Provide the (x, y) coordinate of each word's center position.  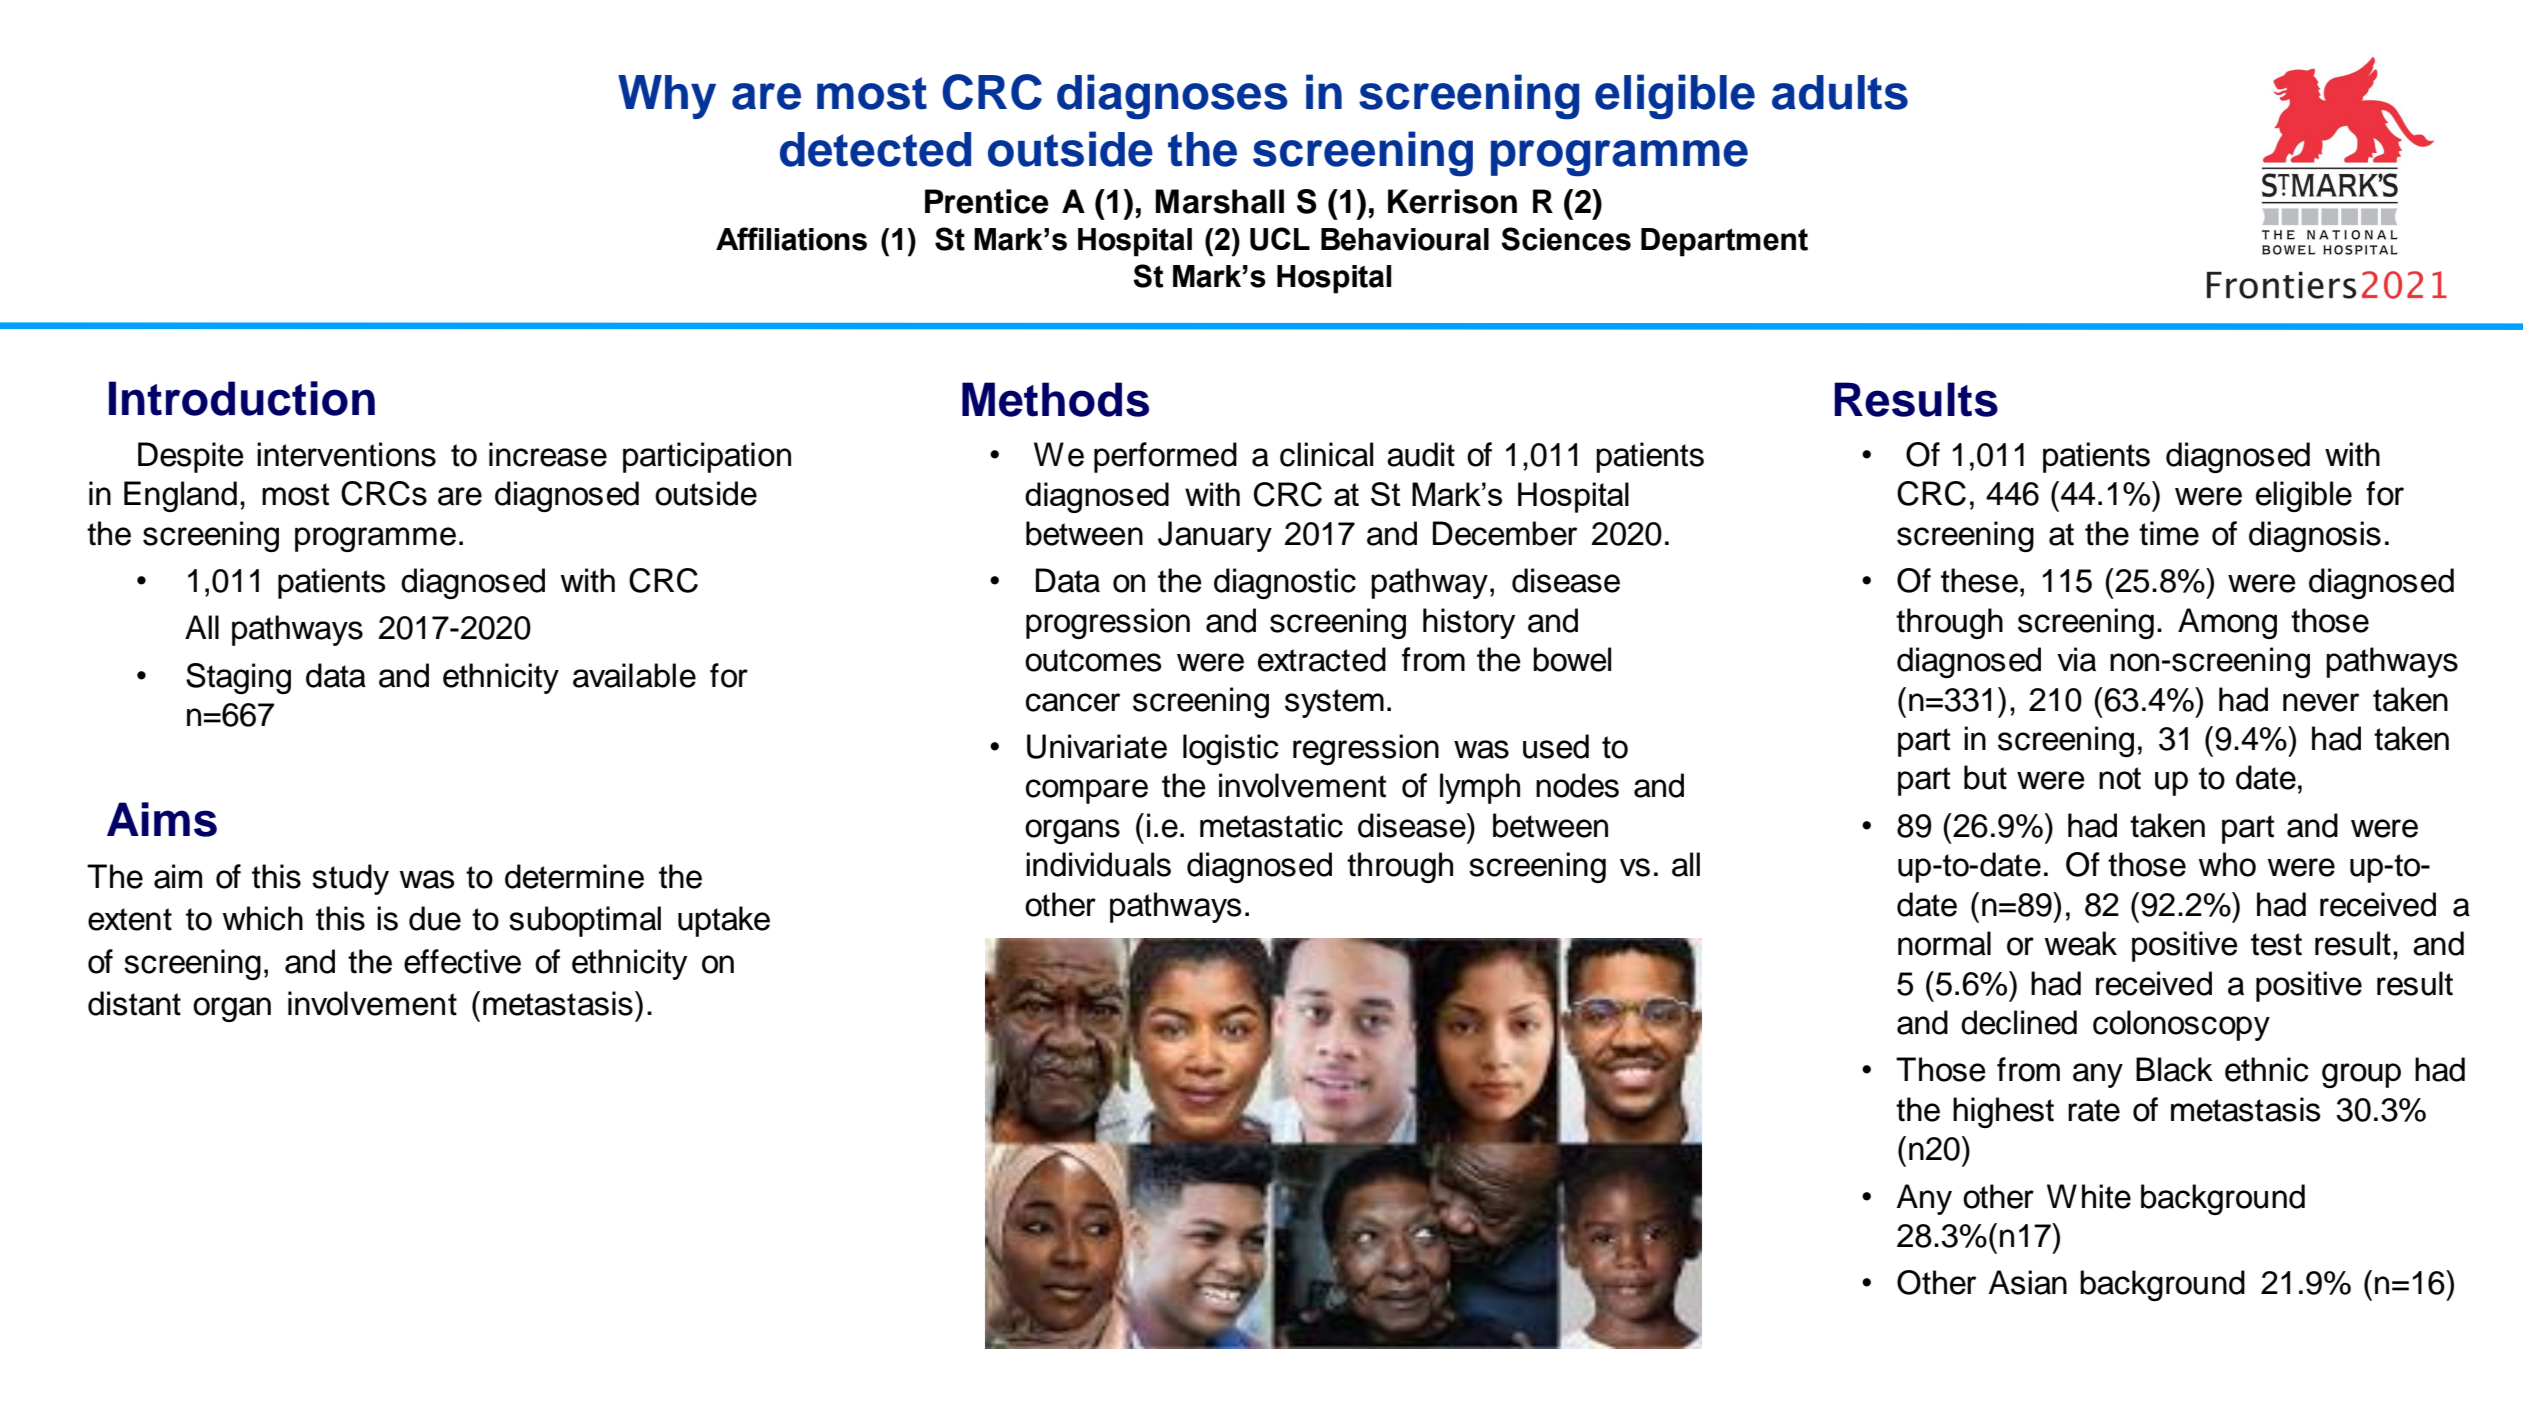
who (2227, 864)
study (350, 879)
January (1215, 536)
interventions (346, 454)
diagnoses (1172, 97)
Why (667, 97)
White (2089, 1196)
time (2169, 533)
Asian (2028, 1282)
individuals (1098, 864)
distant (134, 1003)
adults (1840, 92)
